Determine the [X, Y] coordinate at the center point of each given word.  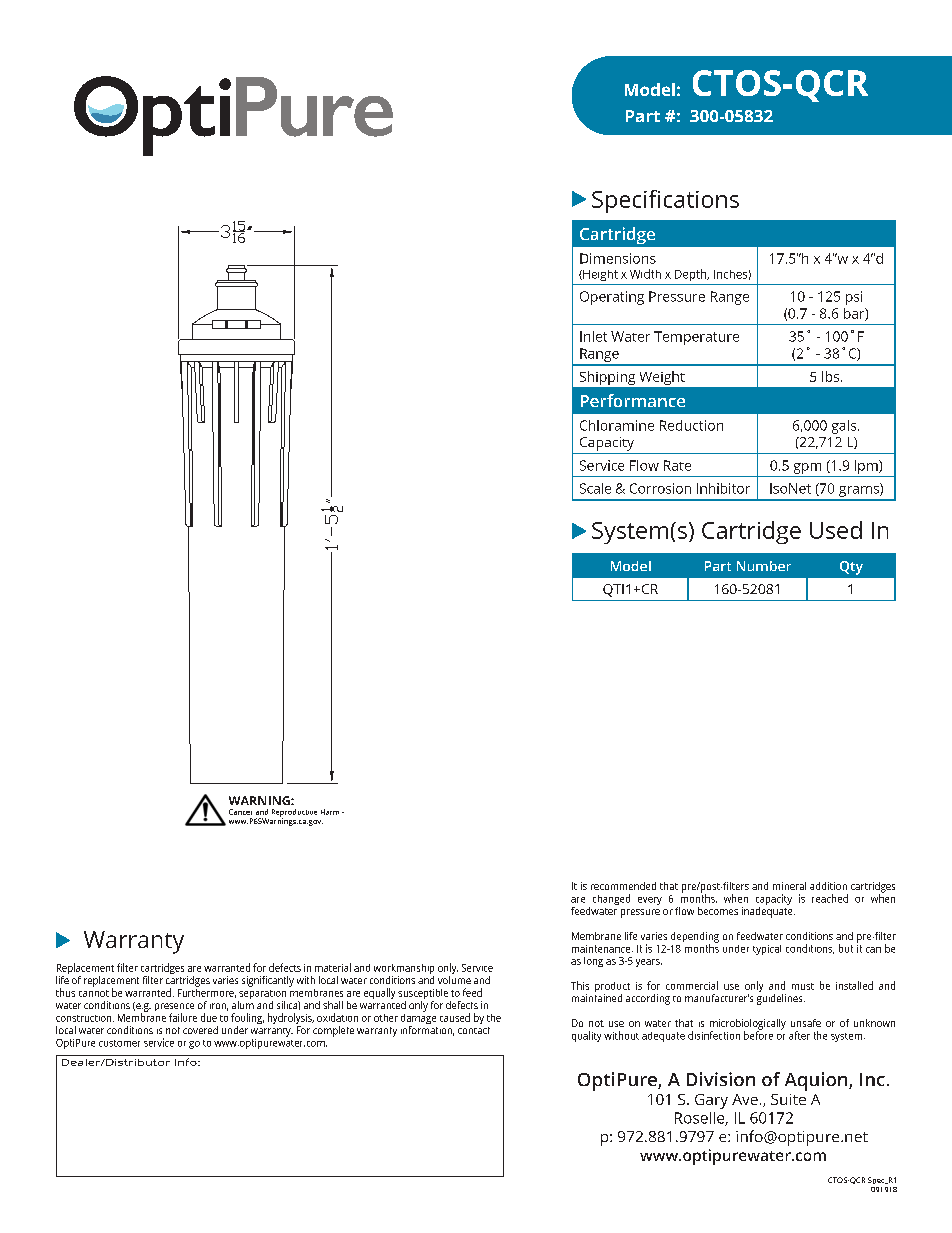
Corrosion [660, 488]
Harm [330, 812]
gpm [807, 468]
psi [854, 298]
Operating [612, 298]
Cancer [240, 812]
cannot [94, 993]
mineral [789, 886]
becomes [718, 911]
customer [119, 1043]
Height [599, 275]
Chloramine [617, 425]
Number [764, 566]
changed [611, 899]
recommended [623, 886]
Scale [595, 488]
